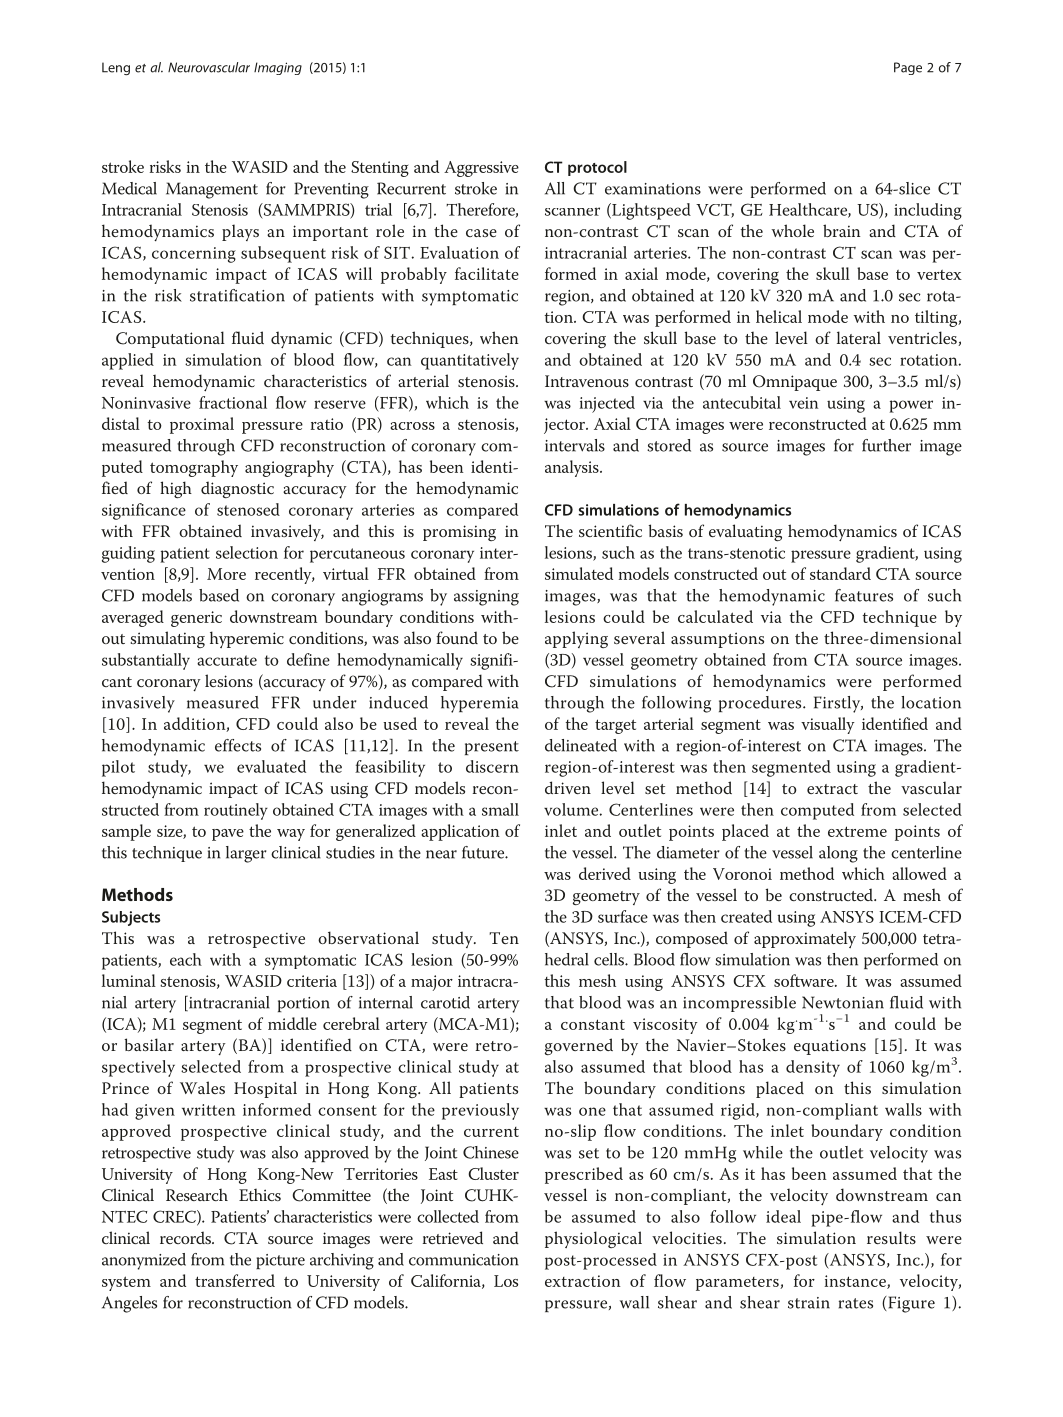  I want to click on Aggressive, so click(481, 169).
